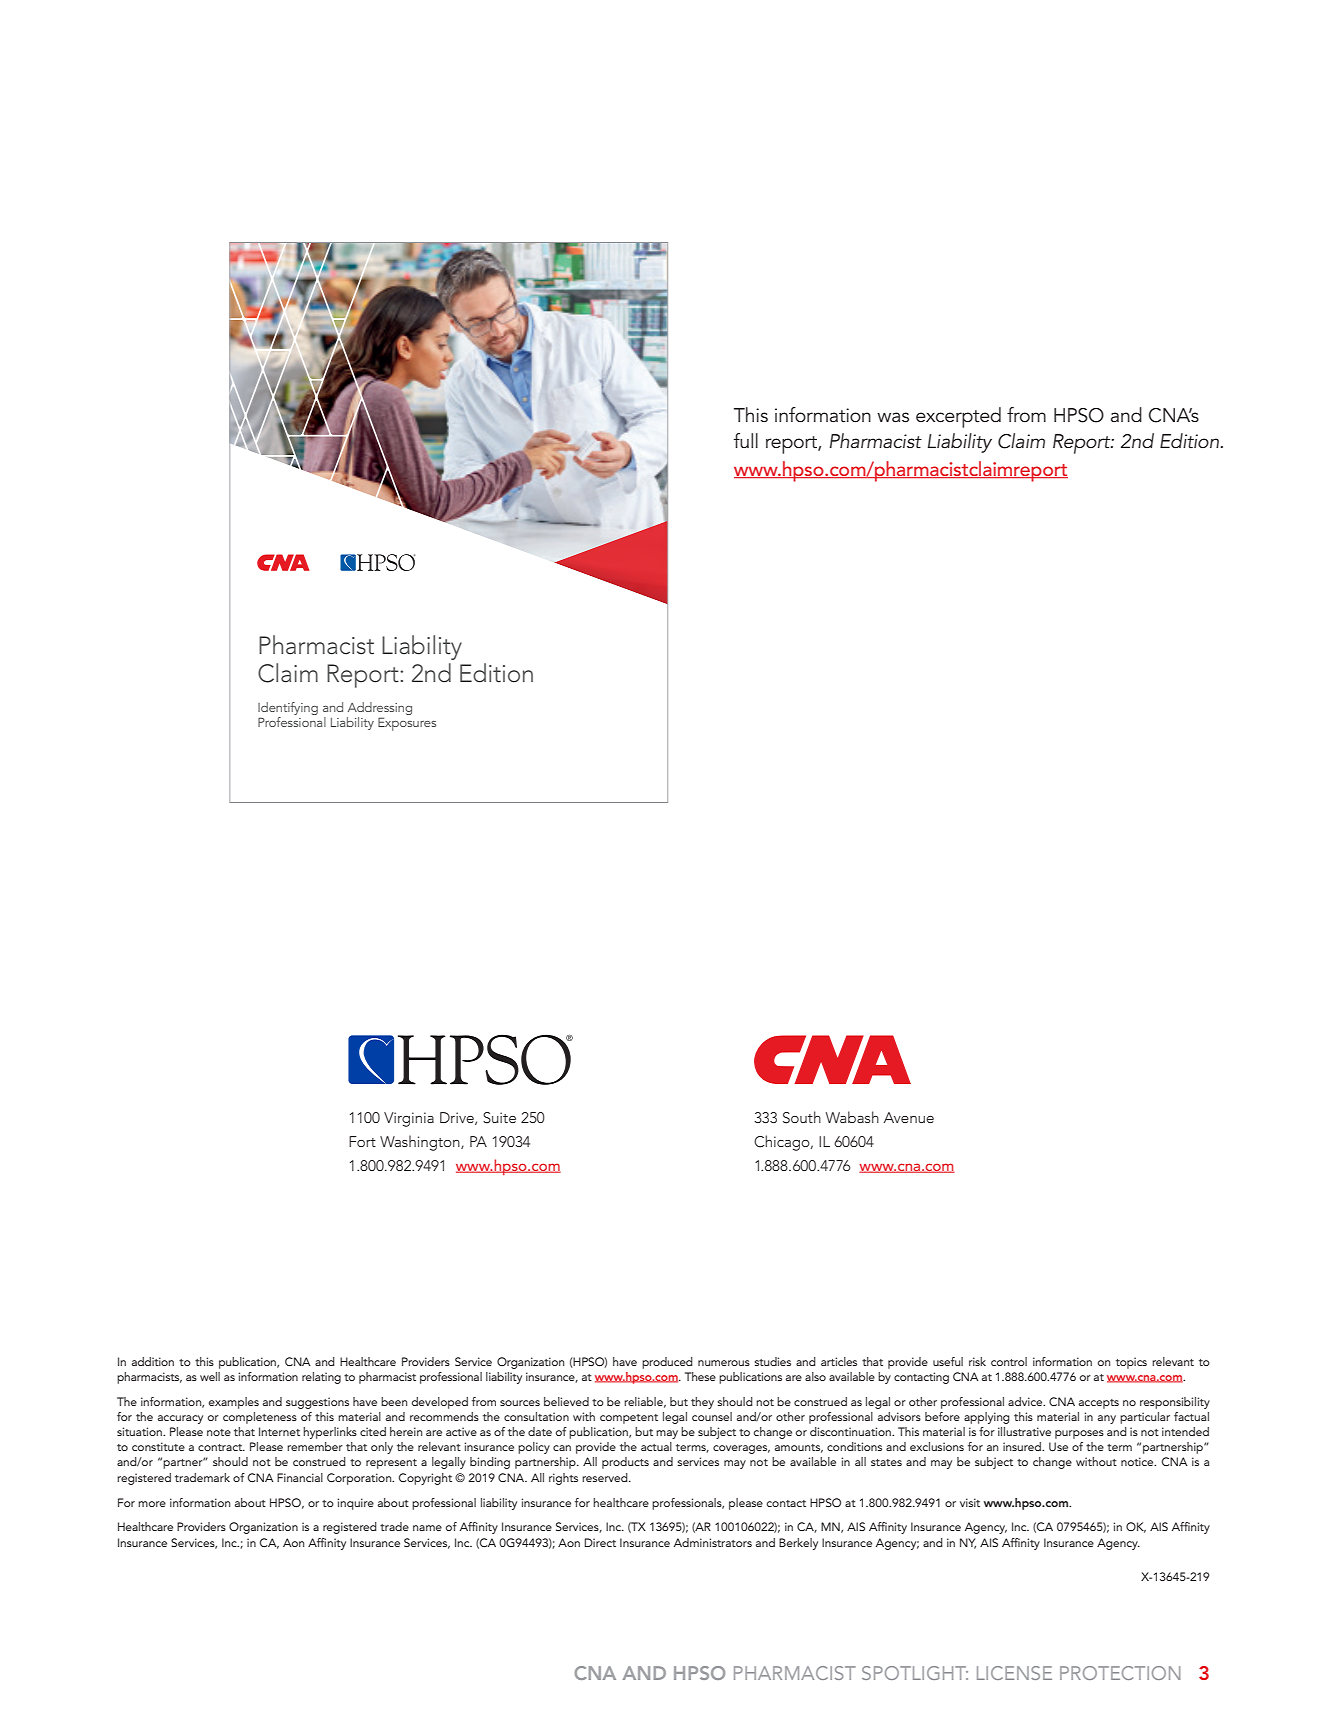  What do you see at coordinates (362, 1141) in the document?
I see `Fort` at bounding box center [362, 1141].
